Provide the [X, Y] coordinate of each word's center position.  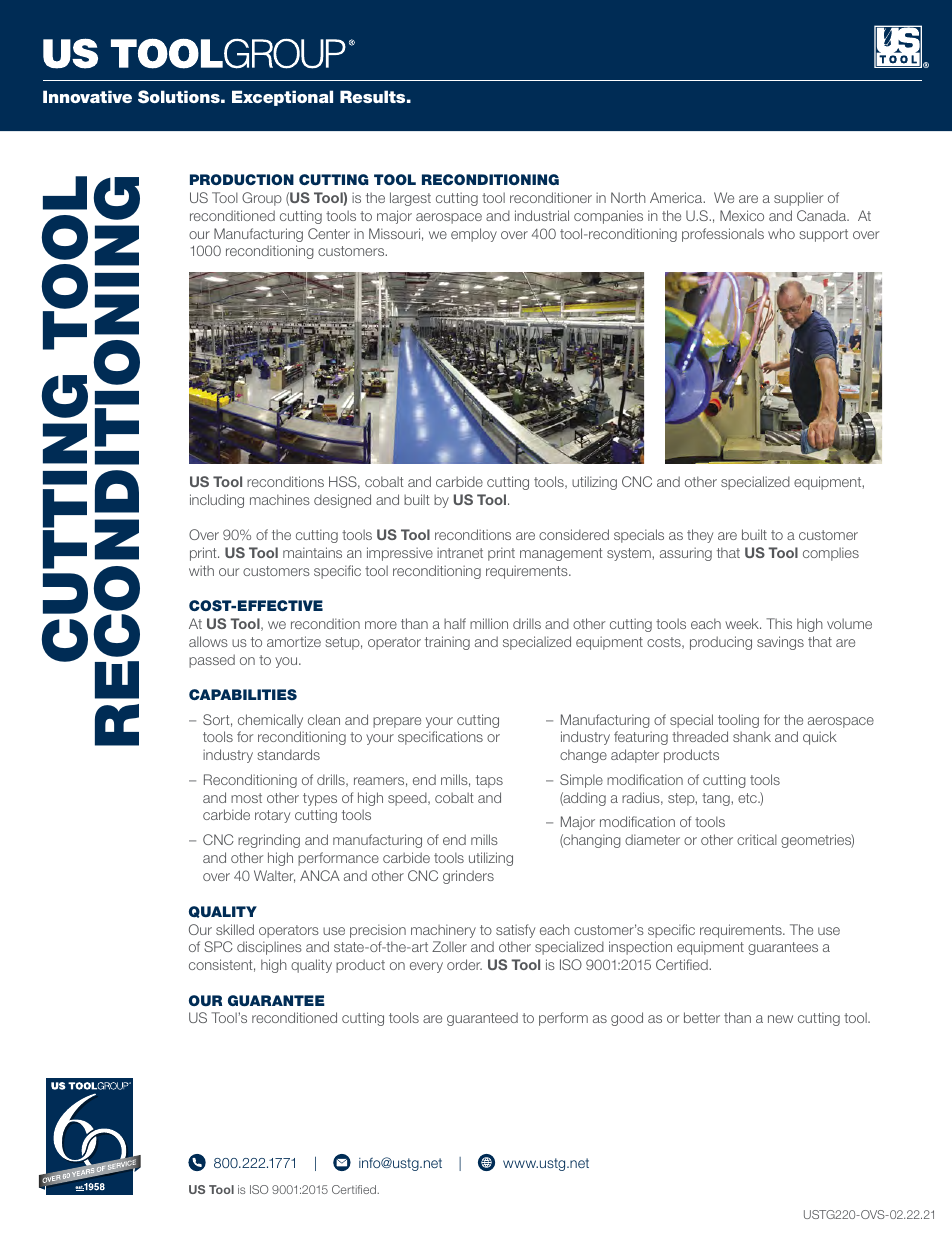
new [780, 1019]
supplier [799, 199]
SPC [218, 946]
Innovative [87, 96]
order [464, 964]
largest [410, 199]
